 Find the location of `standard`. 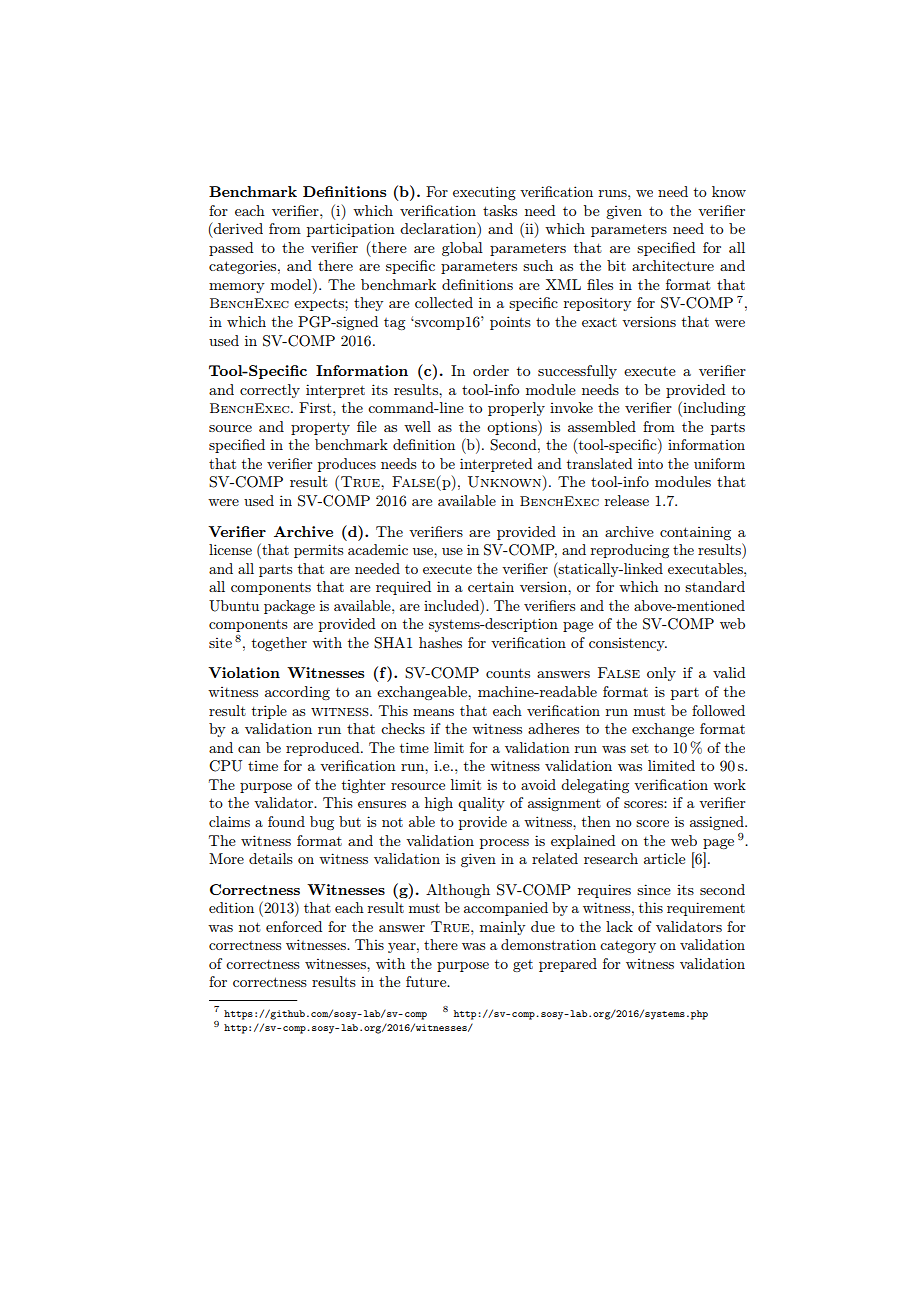

standard is located at coordinates (715, 586).
